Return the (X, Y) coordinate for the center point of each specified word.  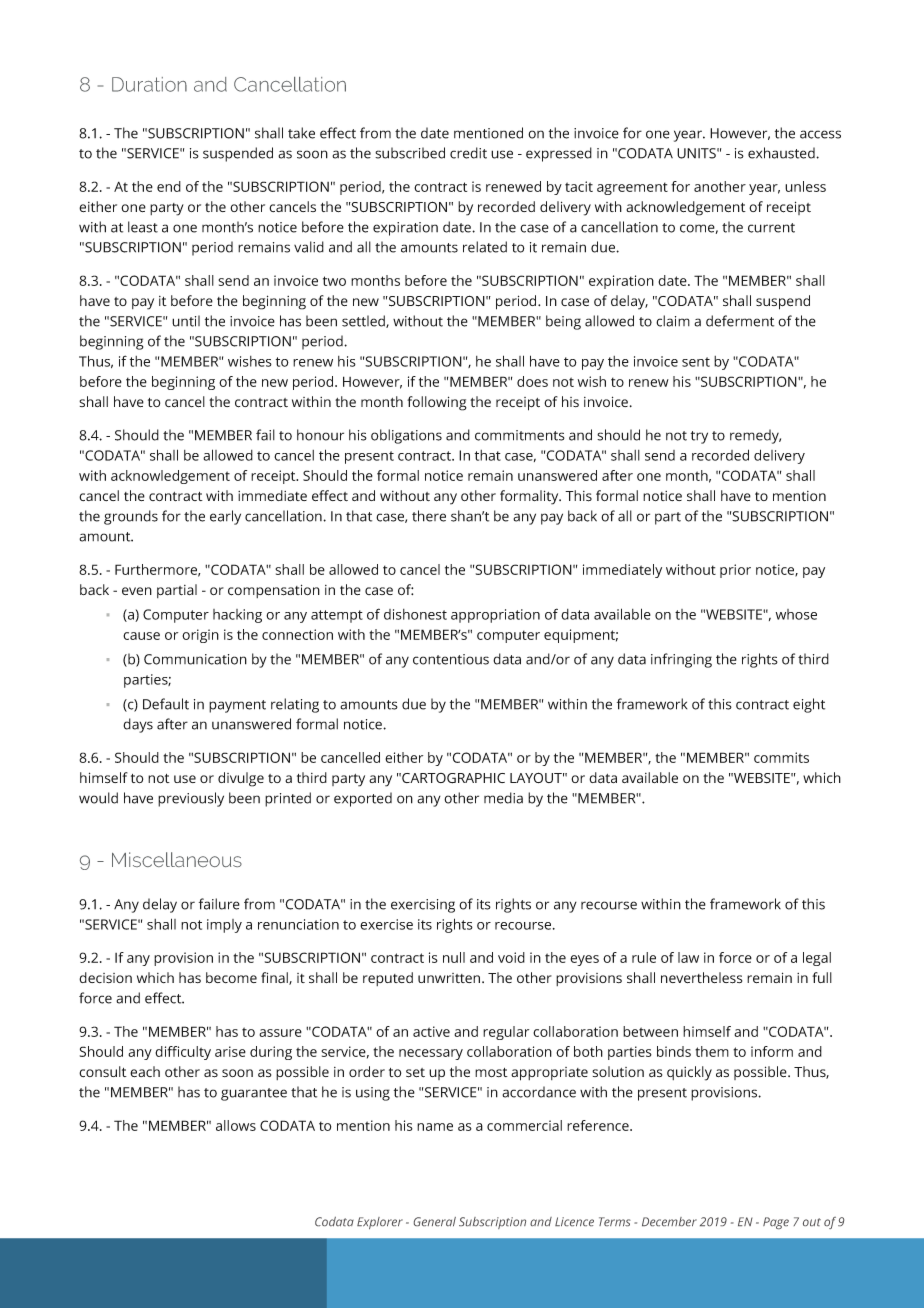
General (435, 1221)
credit (468, 153)
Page (776, 1223)
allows (236, 1125)
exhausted (782, 153)
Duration (149, 84)
